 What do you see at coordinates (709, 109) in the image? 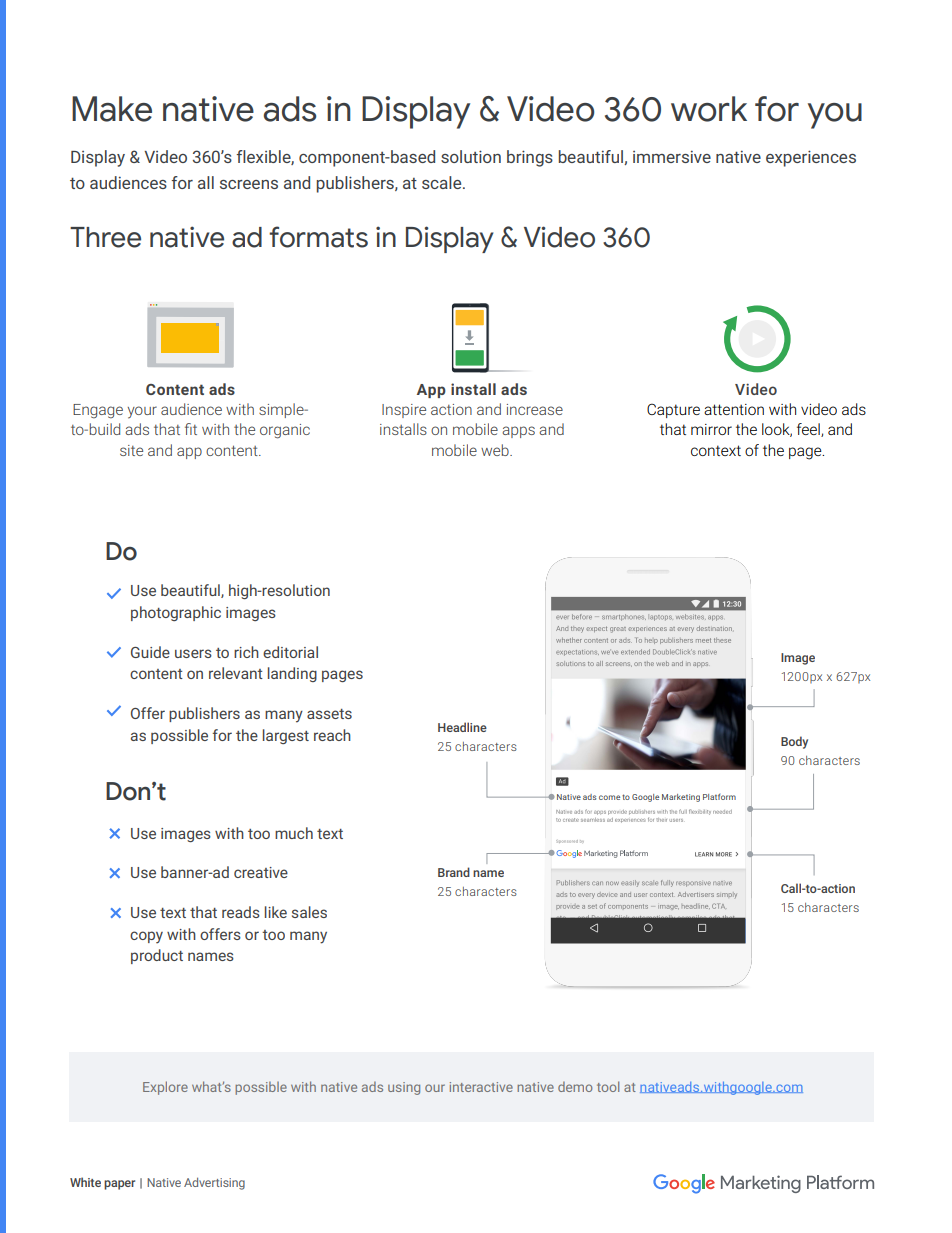
I see `work` at bounding box center [709, 109].
